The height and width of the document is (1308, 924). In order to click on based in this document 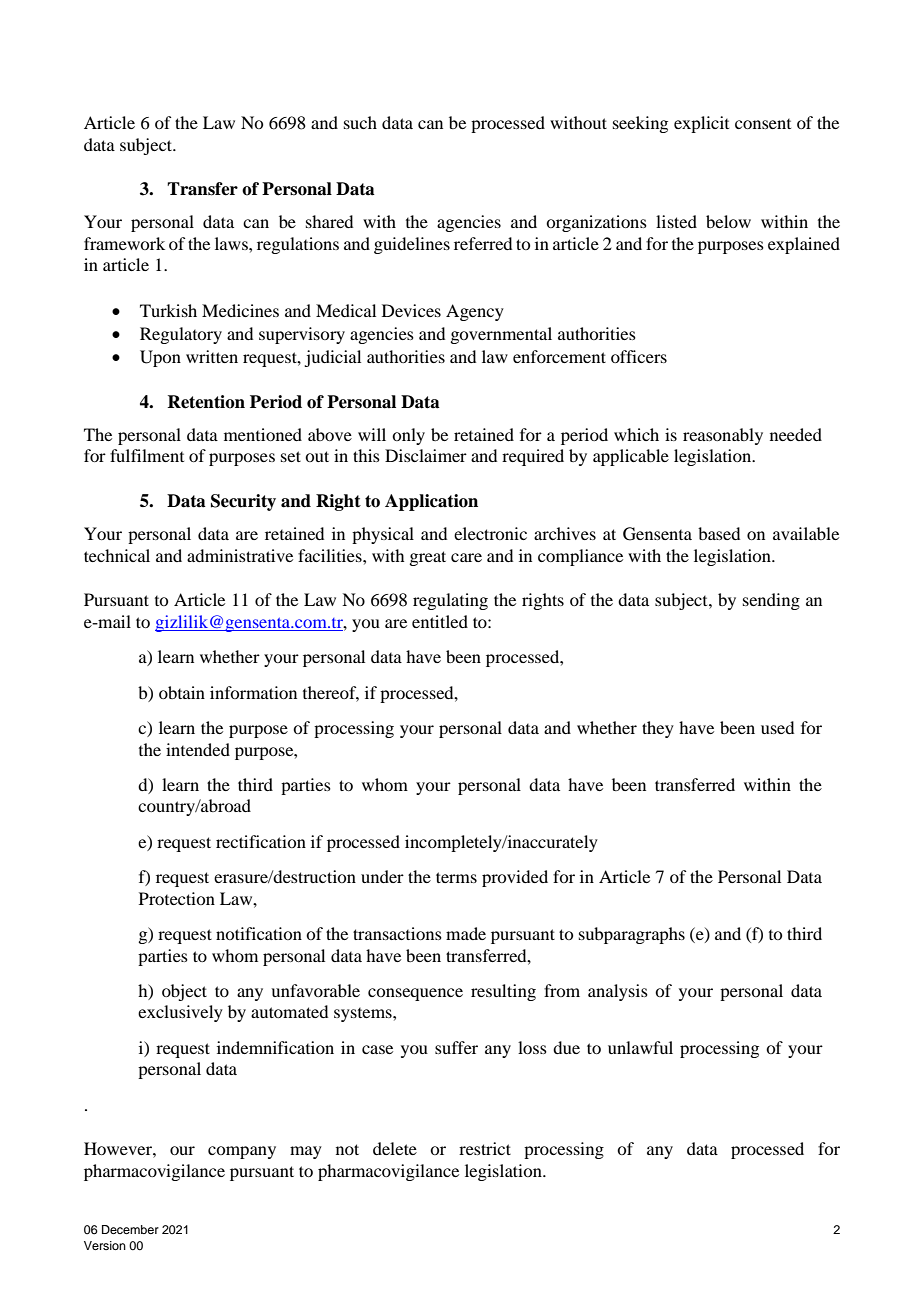, I will do `click(719, 533)`.
